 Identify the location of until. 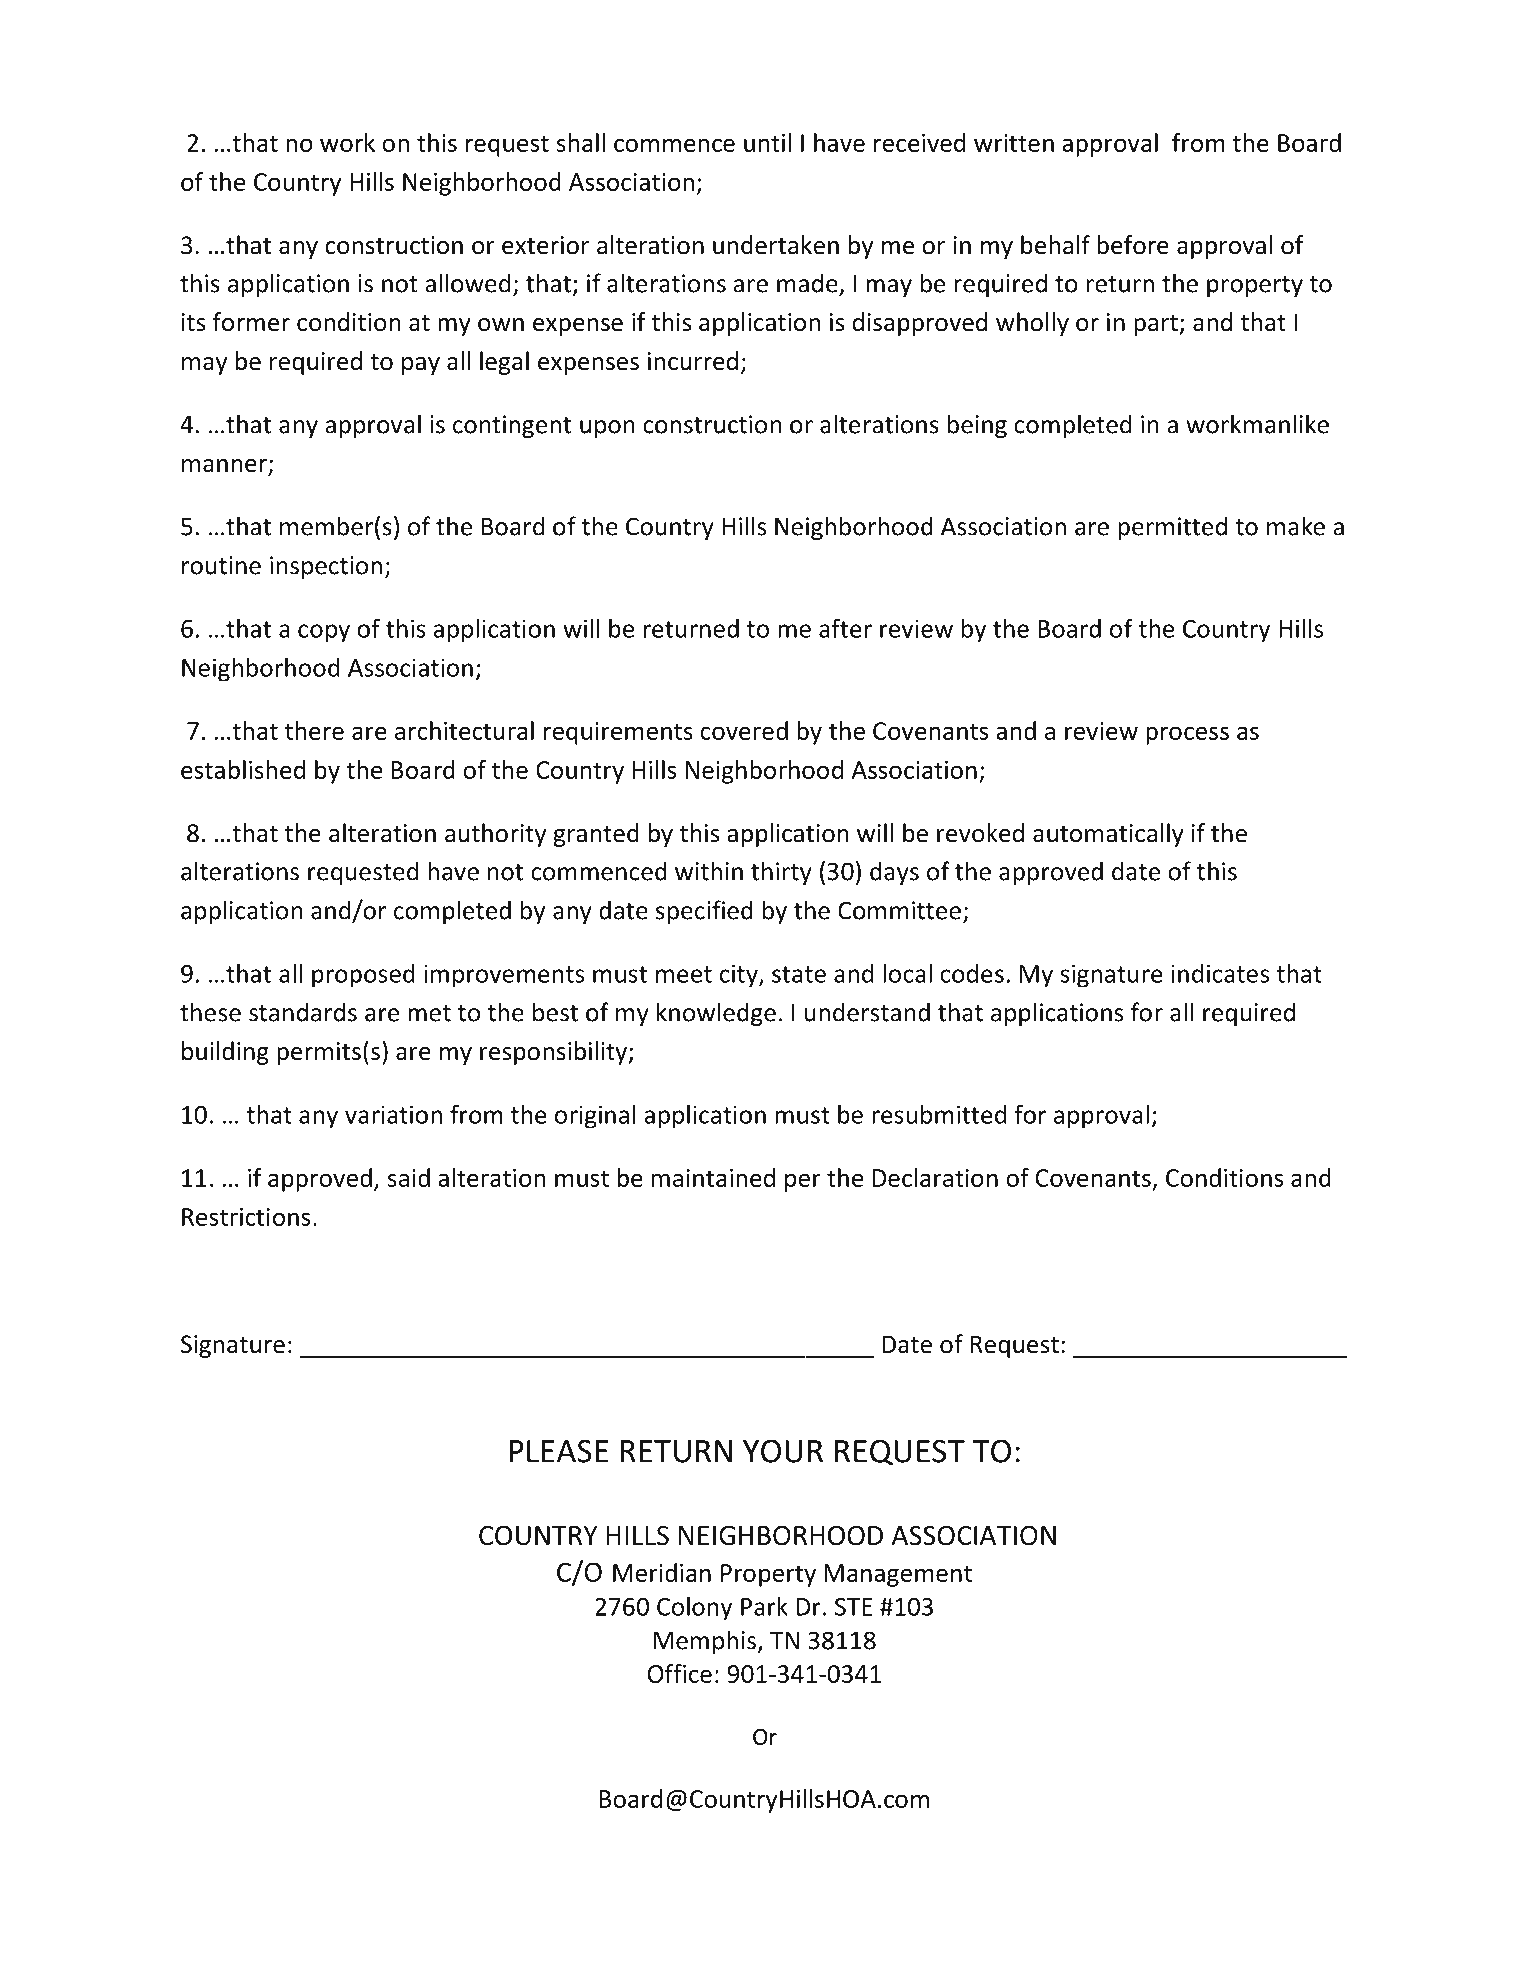
(767, 142).
